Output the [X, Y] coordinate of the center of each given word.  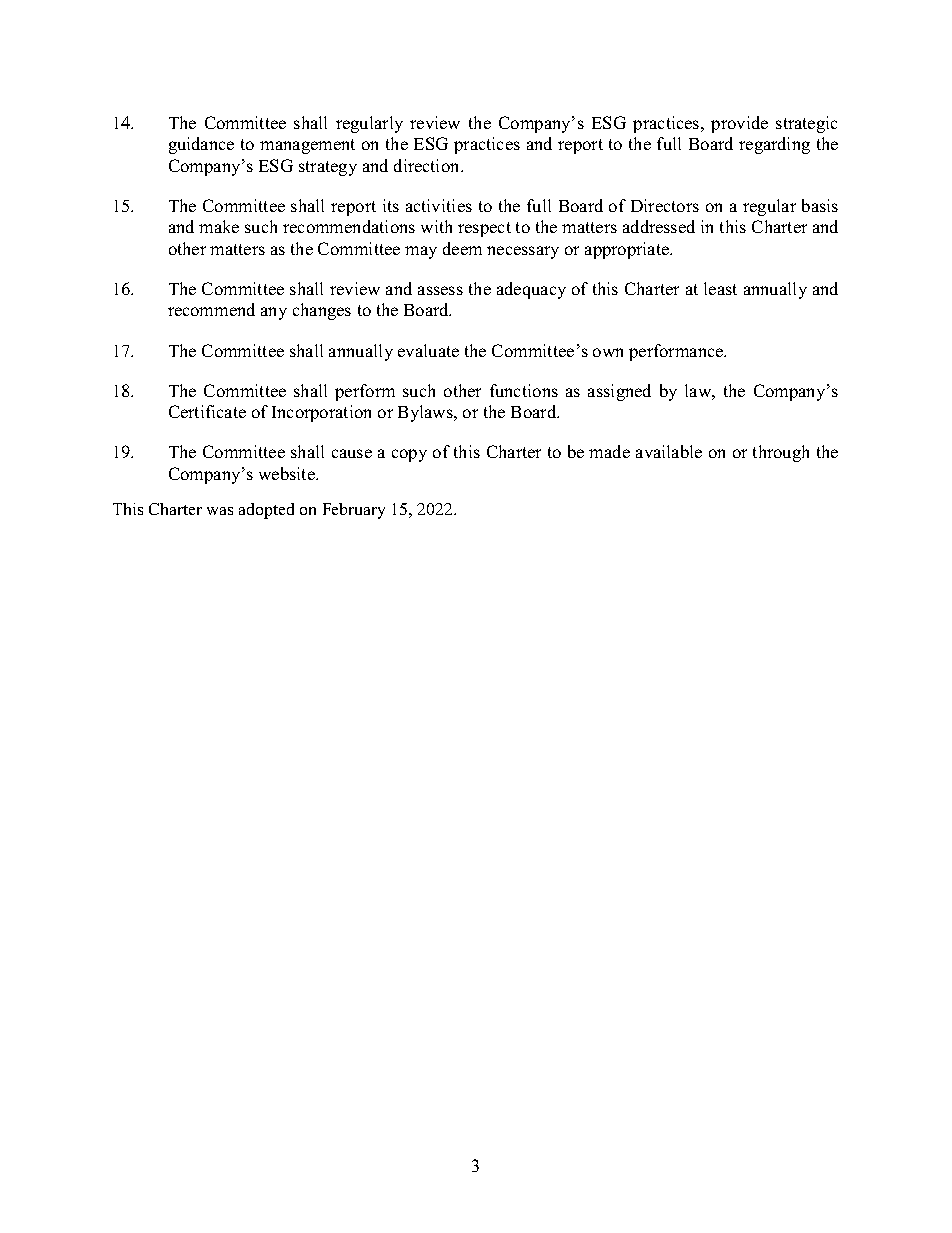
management [307, 146]
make [219, 226]
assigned [619, 392]
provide [739, 124]
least [720, 288]
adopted [266, 511]
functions [524, 390]
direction [428, 165]
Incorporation [321, 413]
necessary [523, 252]
